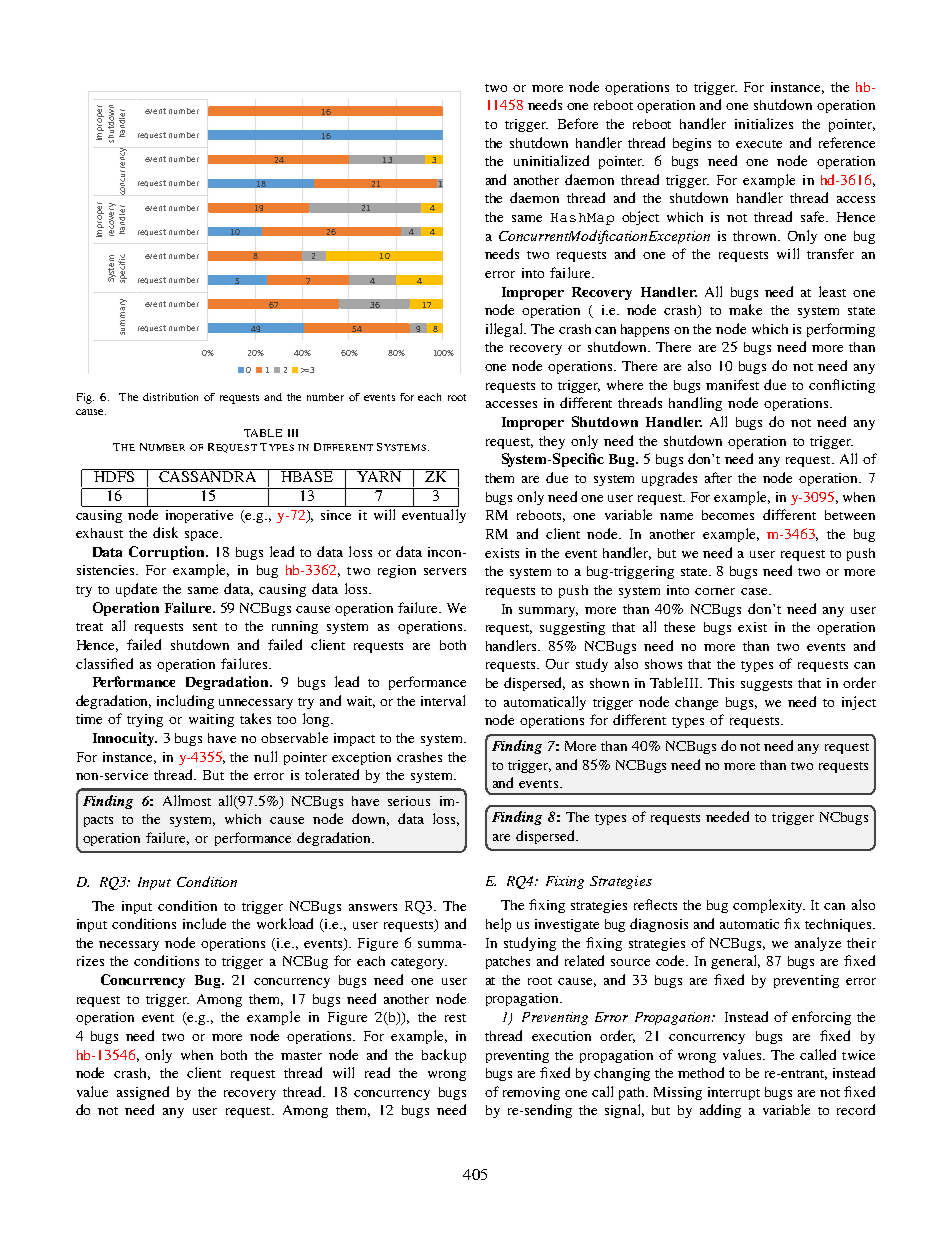  What do you see at coordinates (170, 397) in the document?
I see `distribution` at bounding box center [170, 397].
